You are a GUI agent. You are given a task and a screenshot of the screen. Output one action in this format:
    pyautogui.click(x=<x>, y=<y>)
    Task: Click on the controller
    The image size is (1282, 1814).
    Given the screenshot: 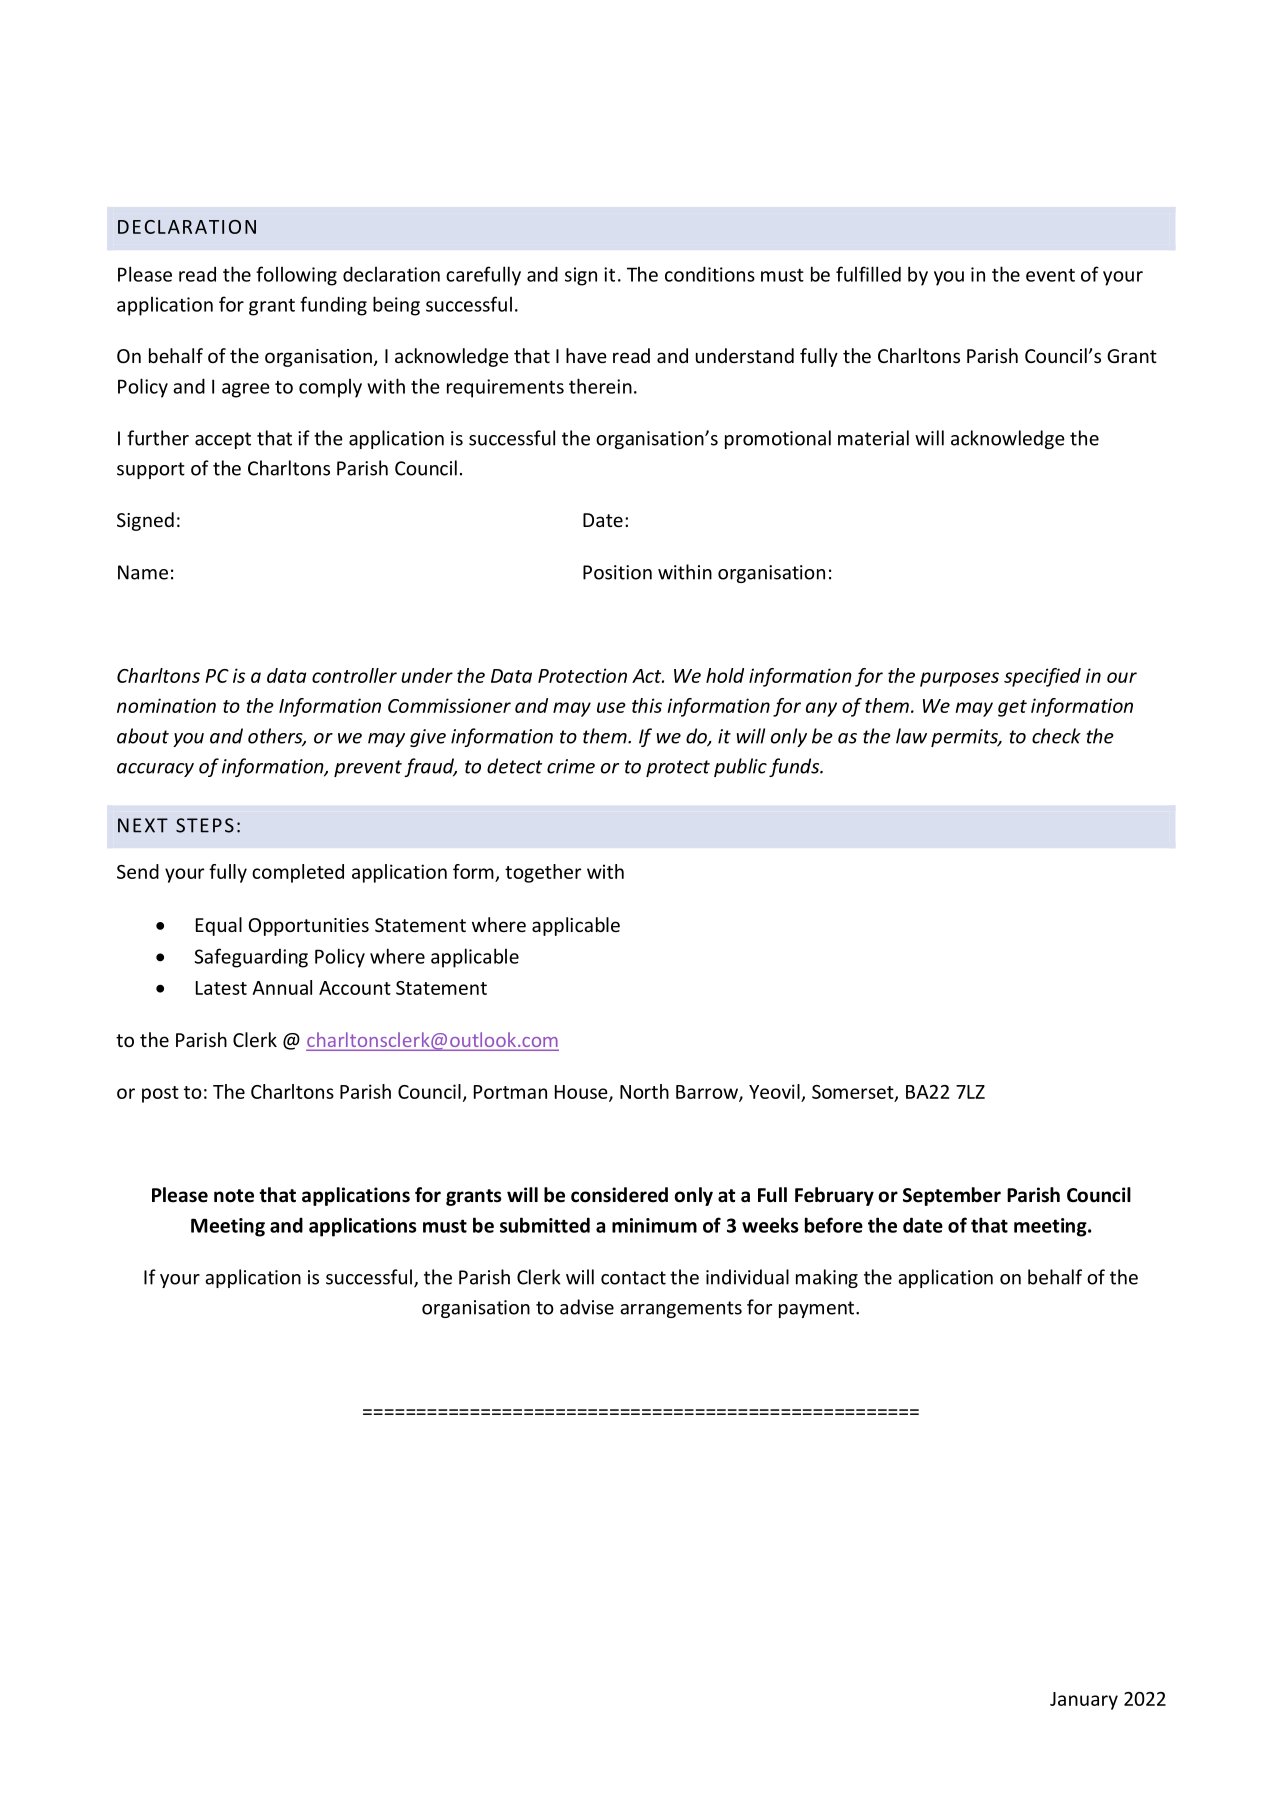 What is the action you would take?
    pyautogui.click(x=354, y=675)
